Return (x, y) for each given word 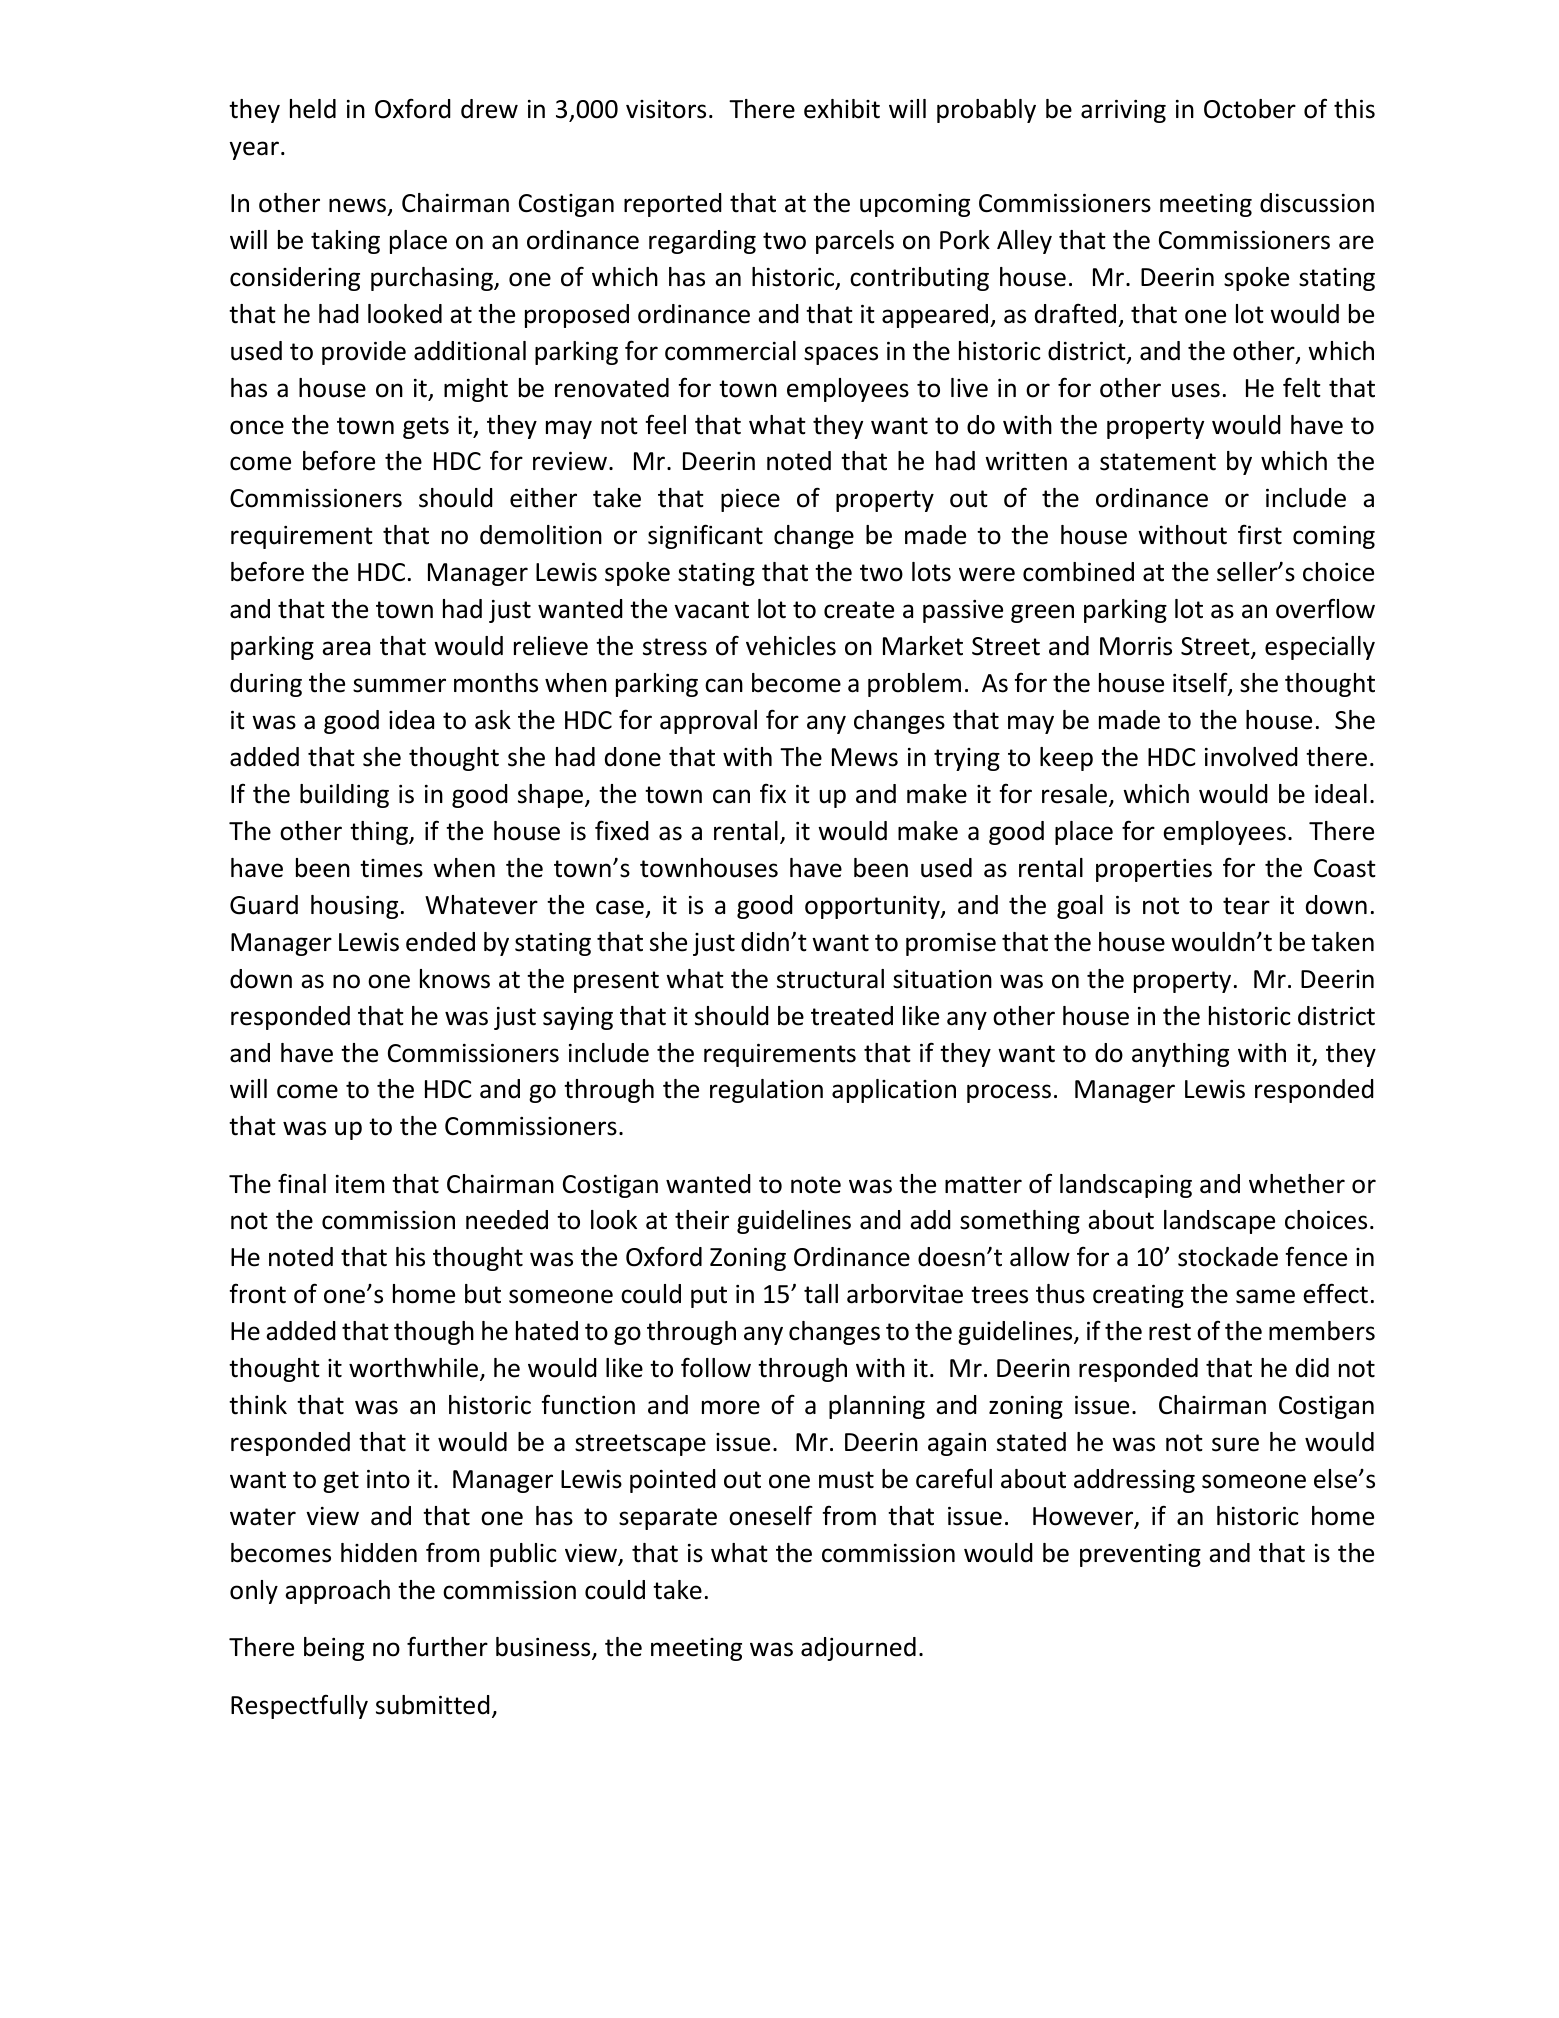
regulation (766, 1091)
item (360, 1184)
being (334, 1649)
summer (399, 685)
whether (1297, 1184)
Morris (1136, 646)
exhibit (842, 109)
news (359, 206)
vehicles (791, 646)
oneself (771, 1515)
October (1250, 109)
